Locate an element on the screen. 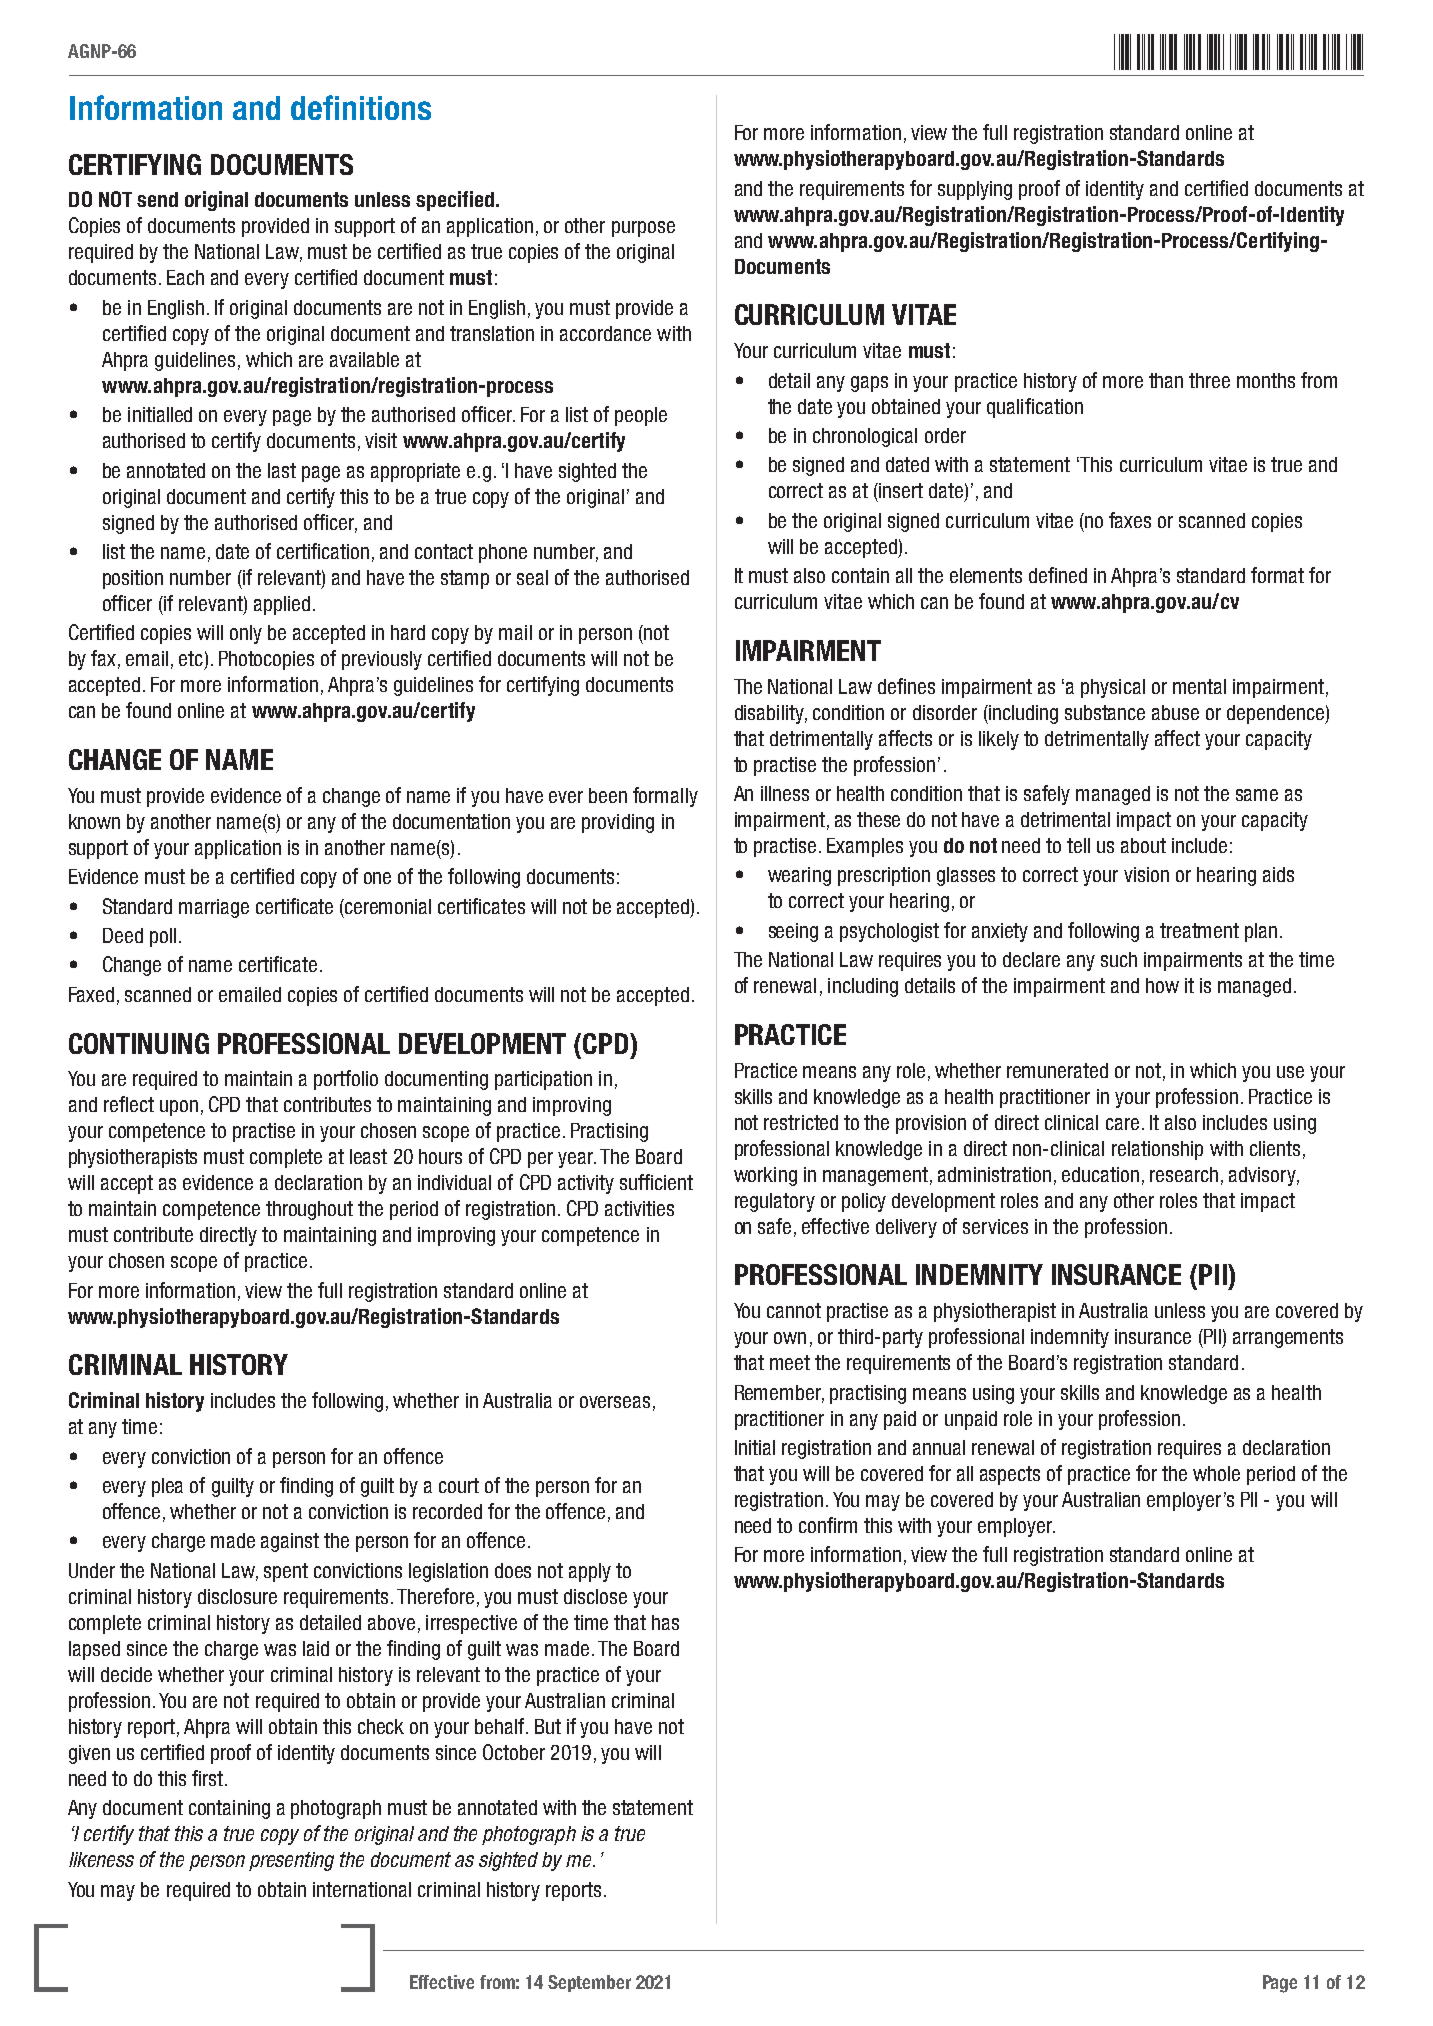 This screenshot has width=1433, height=2026. abuse is located at coordinates (1175, 712).
